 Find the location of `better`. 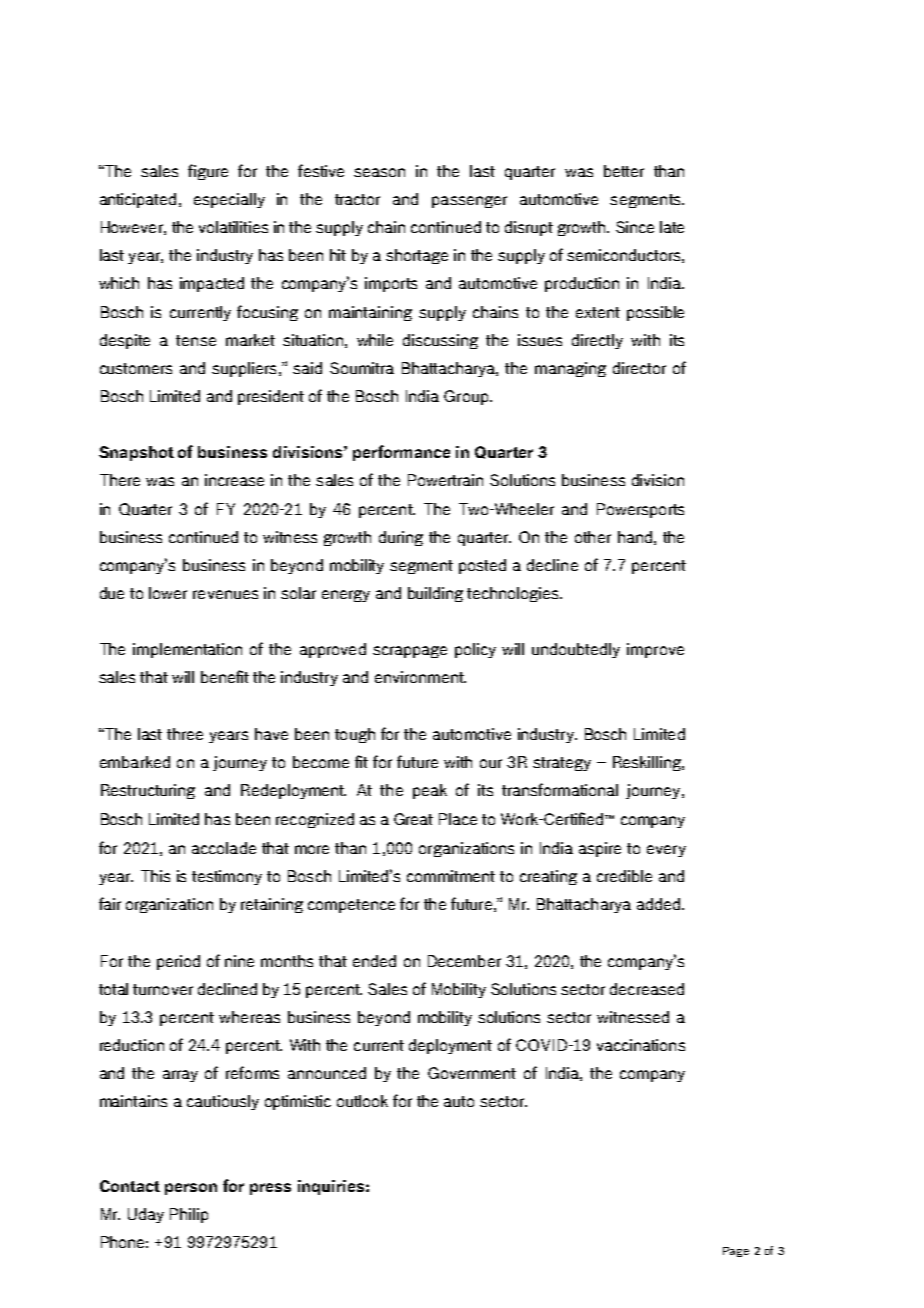

better is located at coordinates (624, 171).
